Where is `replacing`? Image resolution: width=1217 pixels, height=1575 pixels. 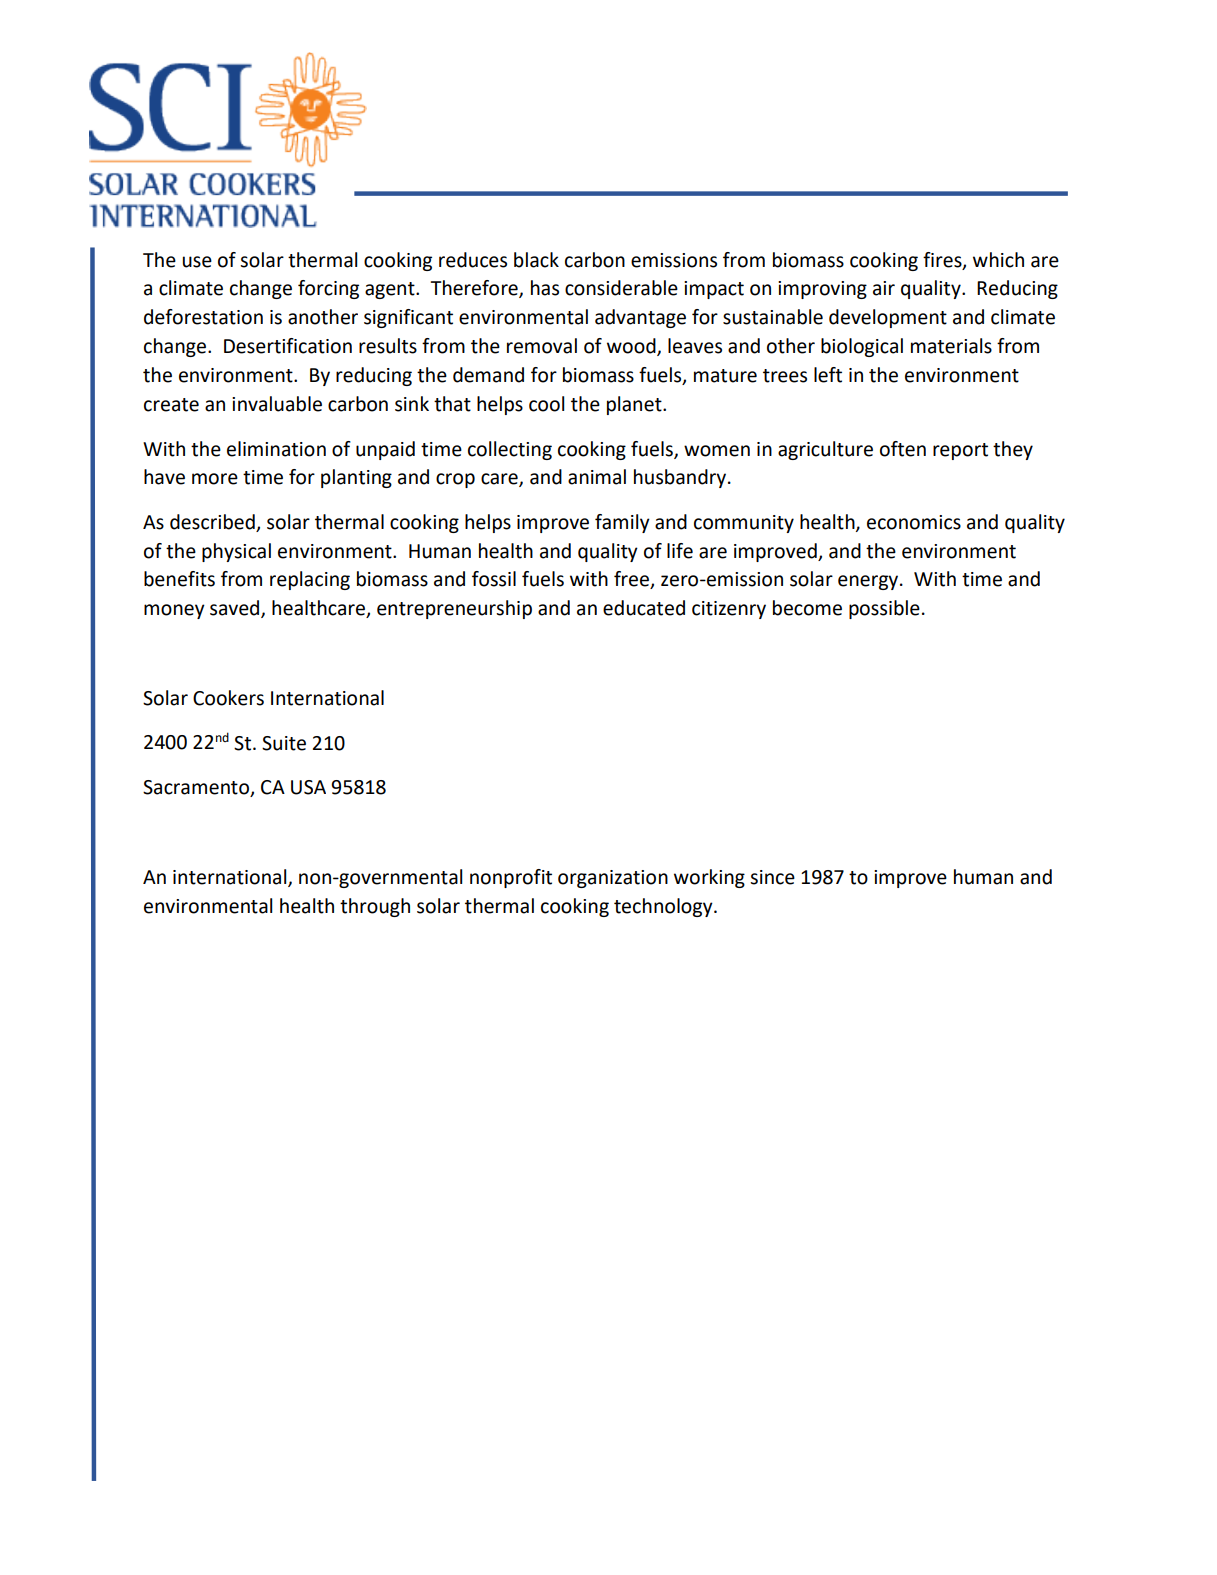 replacing is located at coordinates (310, 580).
